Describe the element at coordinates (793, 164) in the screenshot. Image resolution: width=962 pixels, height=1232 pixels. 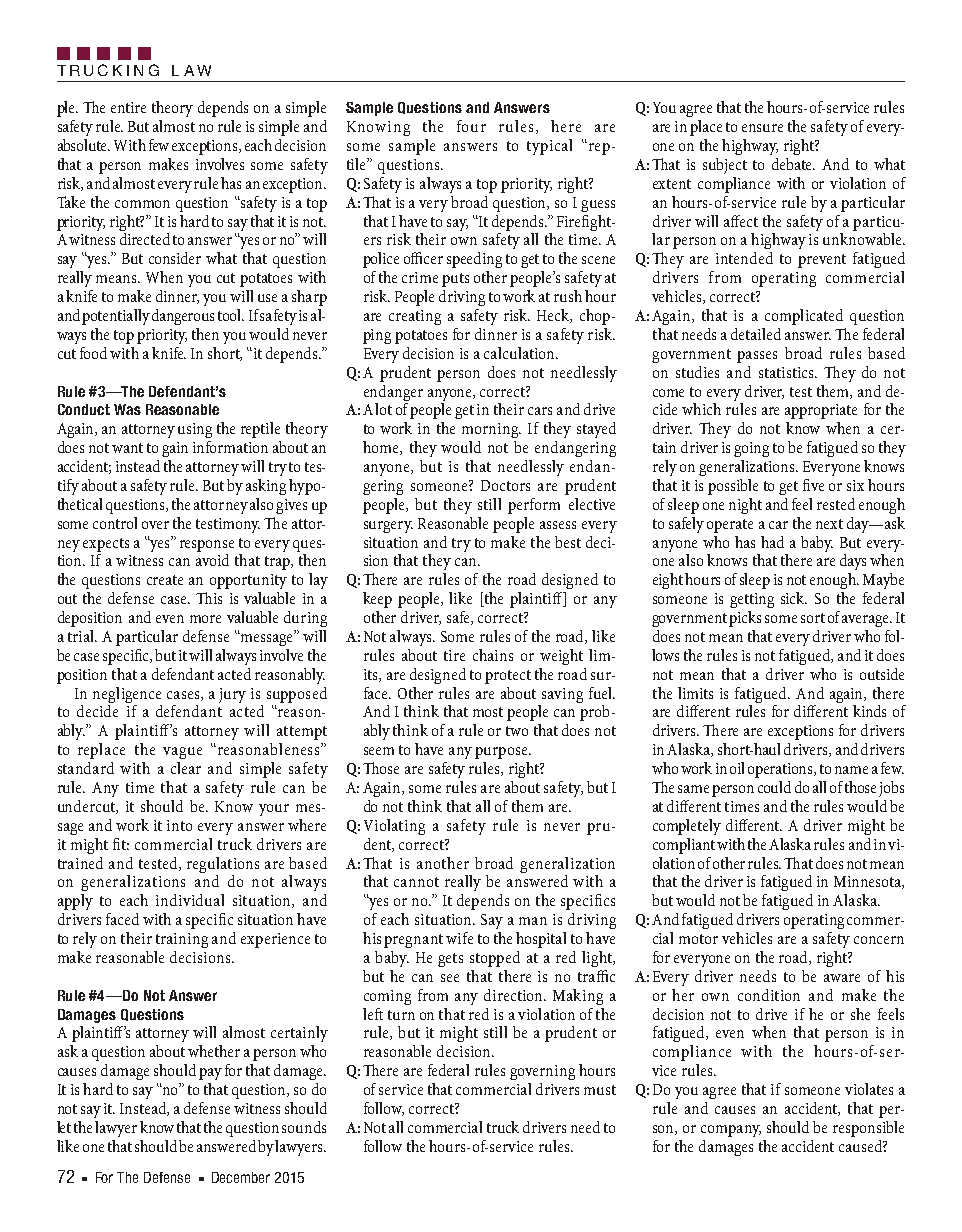
I see `debate` at that location.
